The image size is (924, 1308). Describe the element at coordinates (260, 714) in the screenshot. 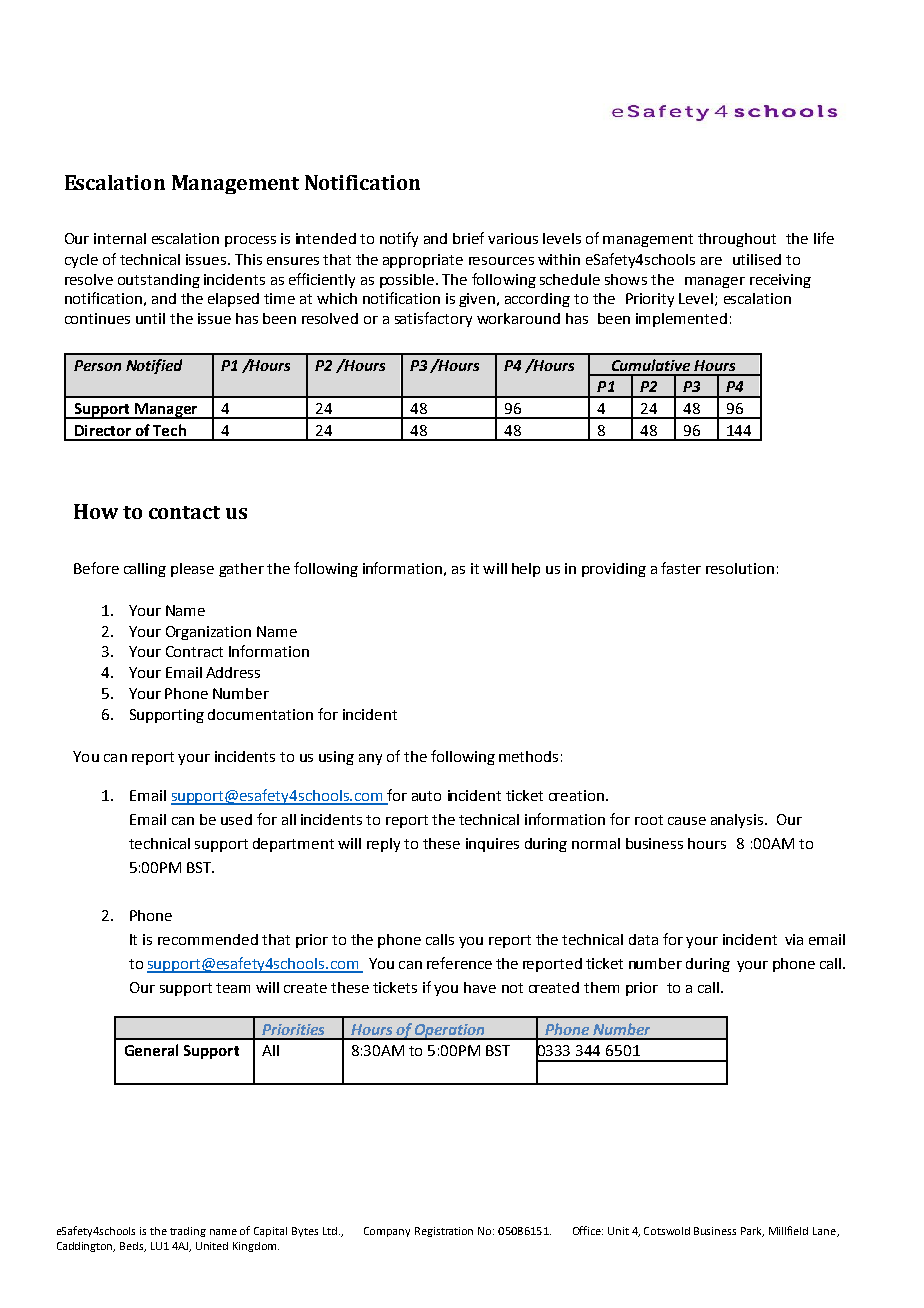

I see `documentation` at that location.
